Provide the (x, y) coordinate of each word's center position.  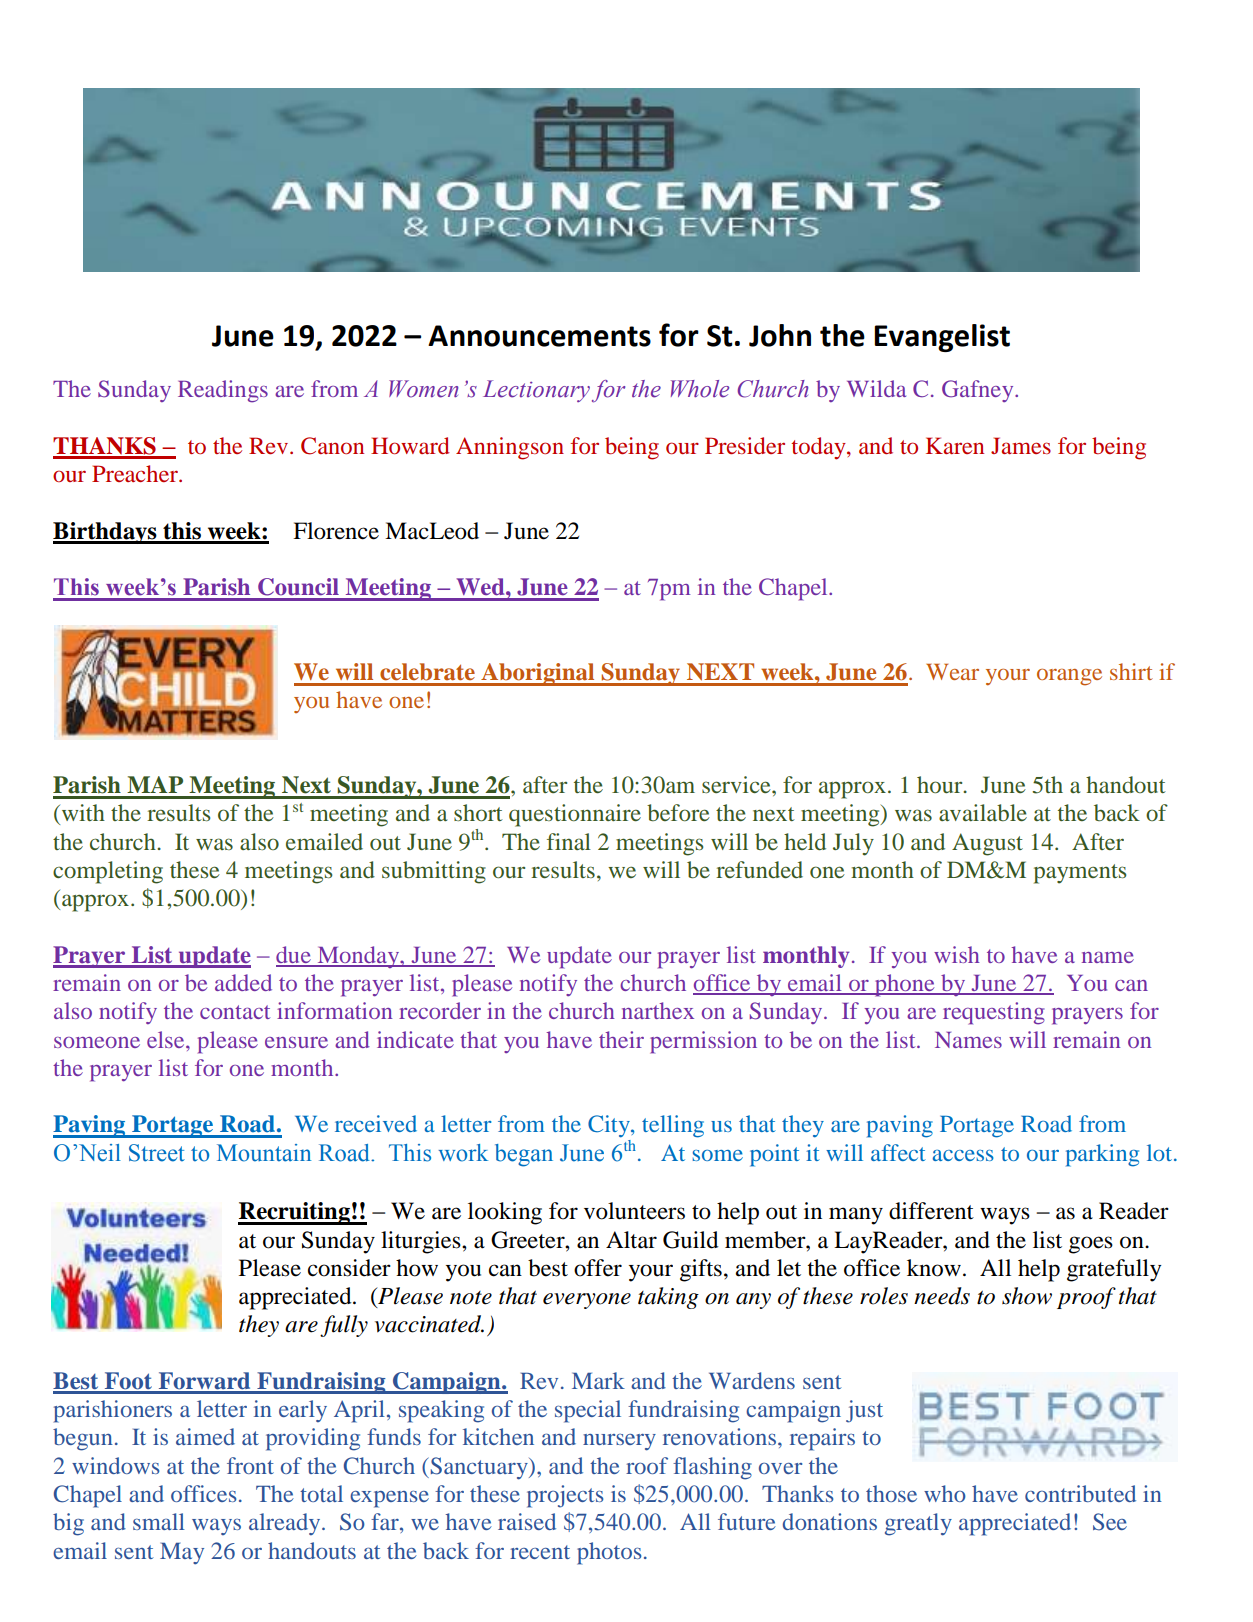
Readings (223, 391)
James (1021, 445)
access (963, 1155)
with (82, 812)
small (159, 1521)
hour (941, 784)
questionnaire (575, 815)
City (610, 1126)
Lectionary (536, 391)
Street (157, 1153)
